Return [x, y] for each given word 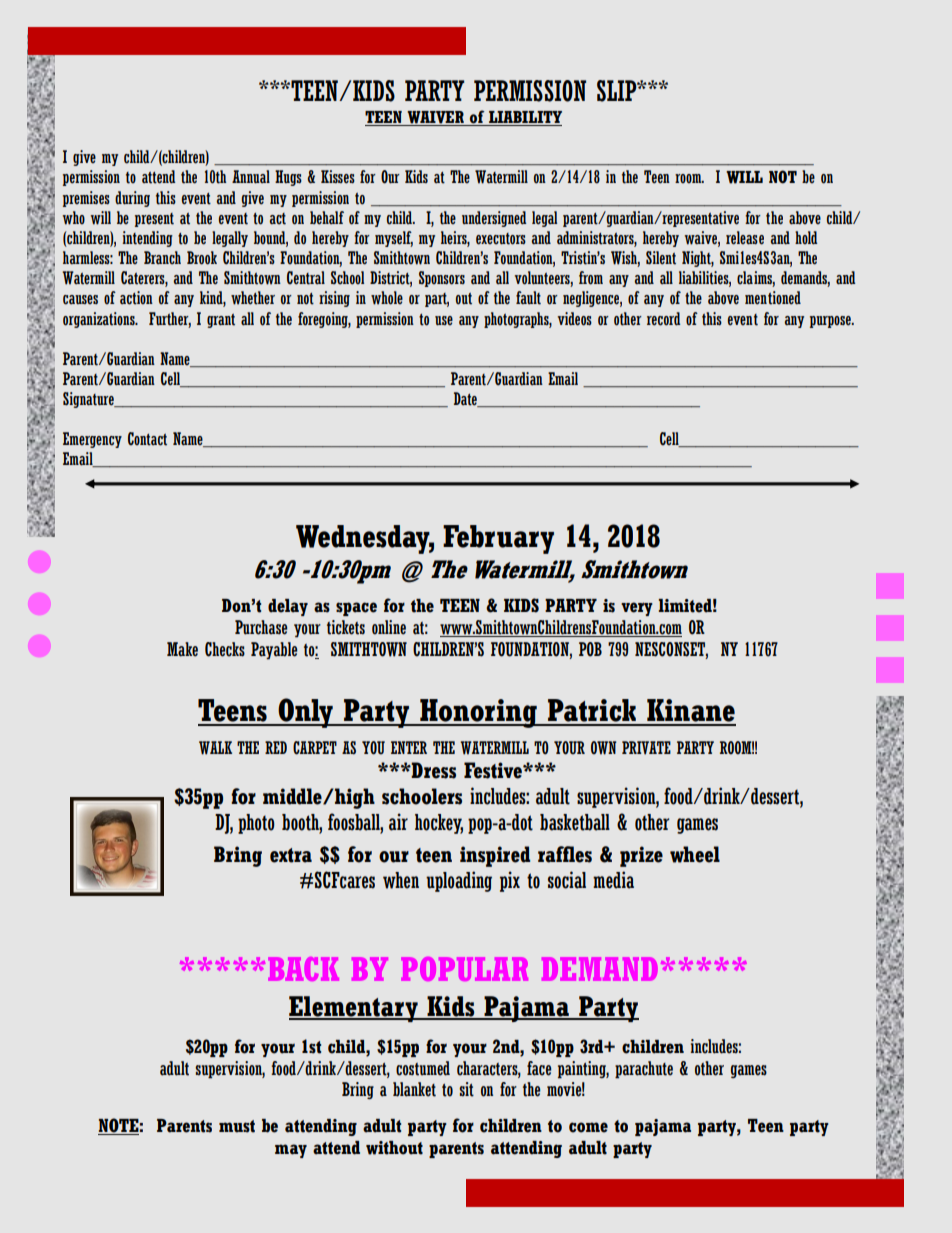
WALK [215, 748]
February [498, 539]
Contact [147, 439]
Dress [433, 770]
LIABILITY [524, 118]
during [132, 199]
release [745, 238]
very [637, 609]
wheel [695, 854]
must [237, 1126]
